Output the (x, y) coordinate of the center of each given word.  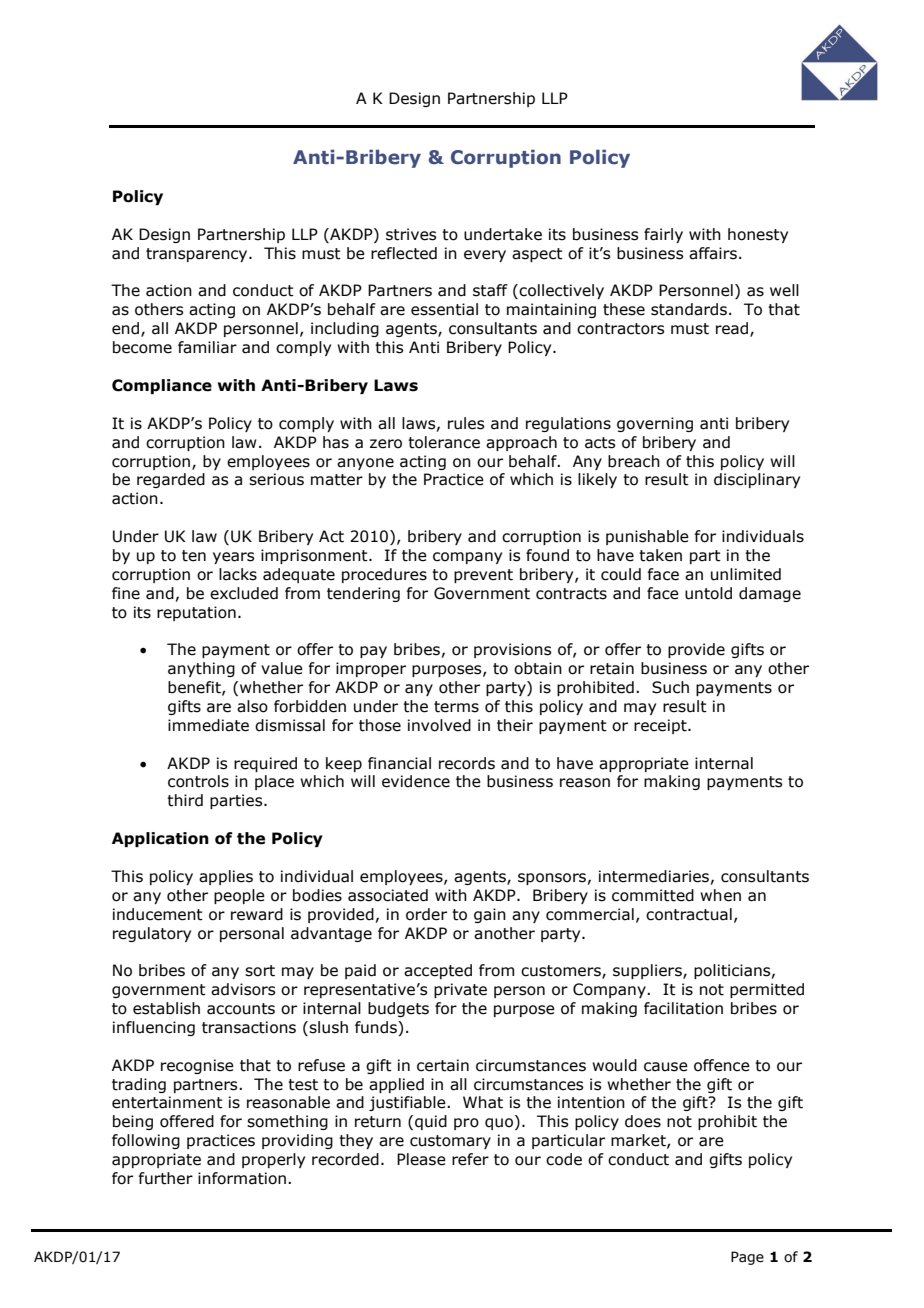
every (485, 256)
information (242, 1178)
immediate (208, 725)
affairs (713, 253)
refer (470, 1159)
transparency (198, 255)
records (467, 763)
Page (747, 1258)
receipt (661, 726)
